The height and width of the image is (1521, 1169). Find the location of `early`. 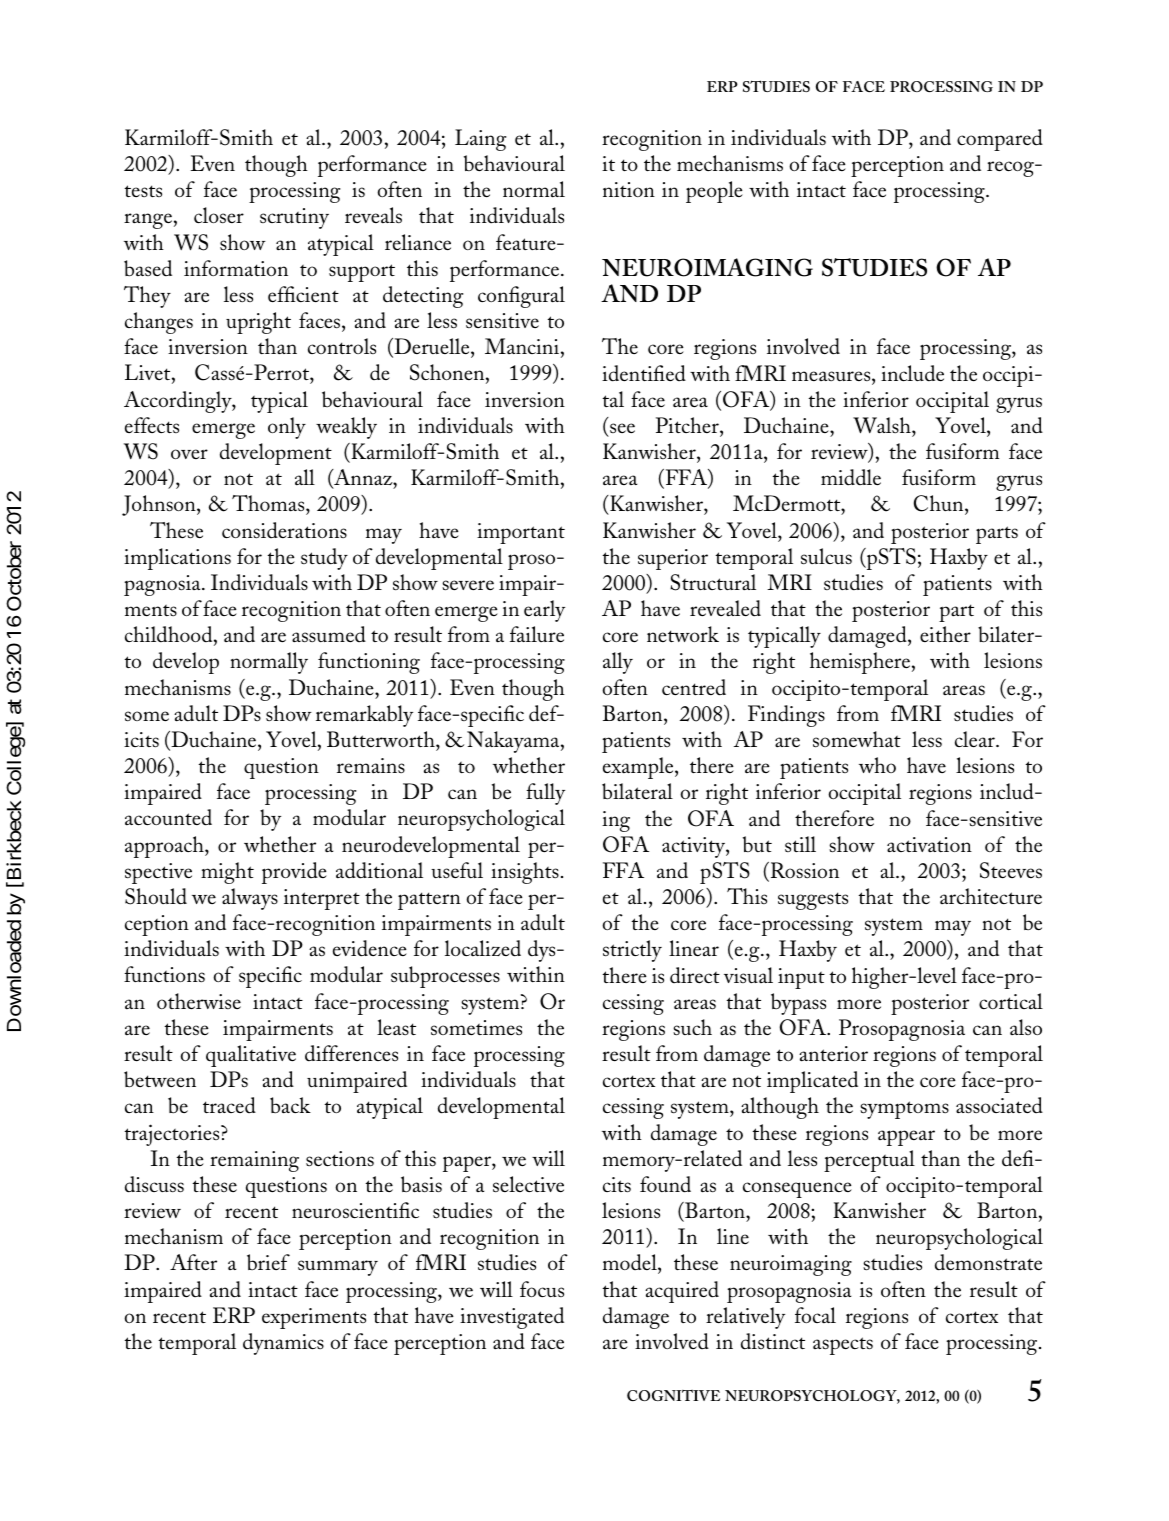

early is located at coordinates (544, 611).
